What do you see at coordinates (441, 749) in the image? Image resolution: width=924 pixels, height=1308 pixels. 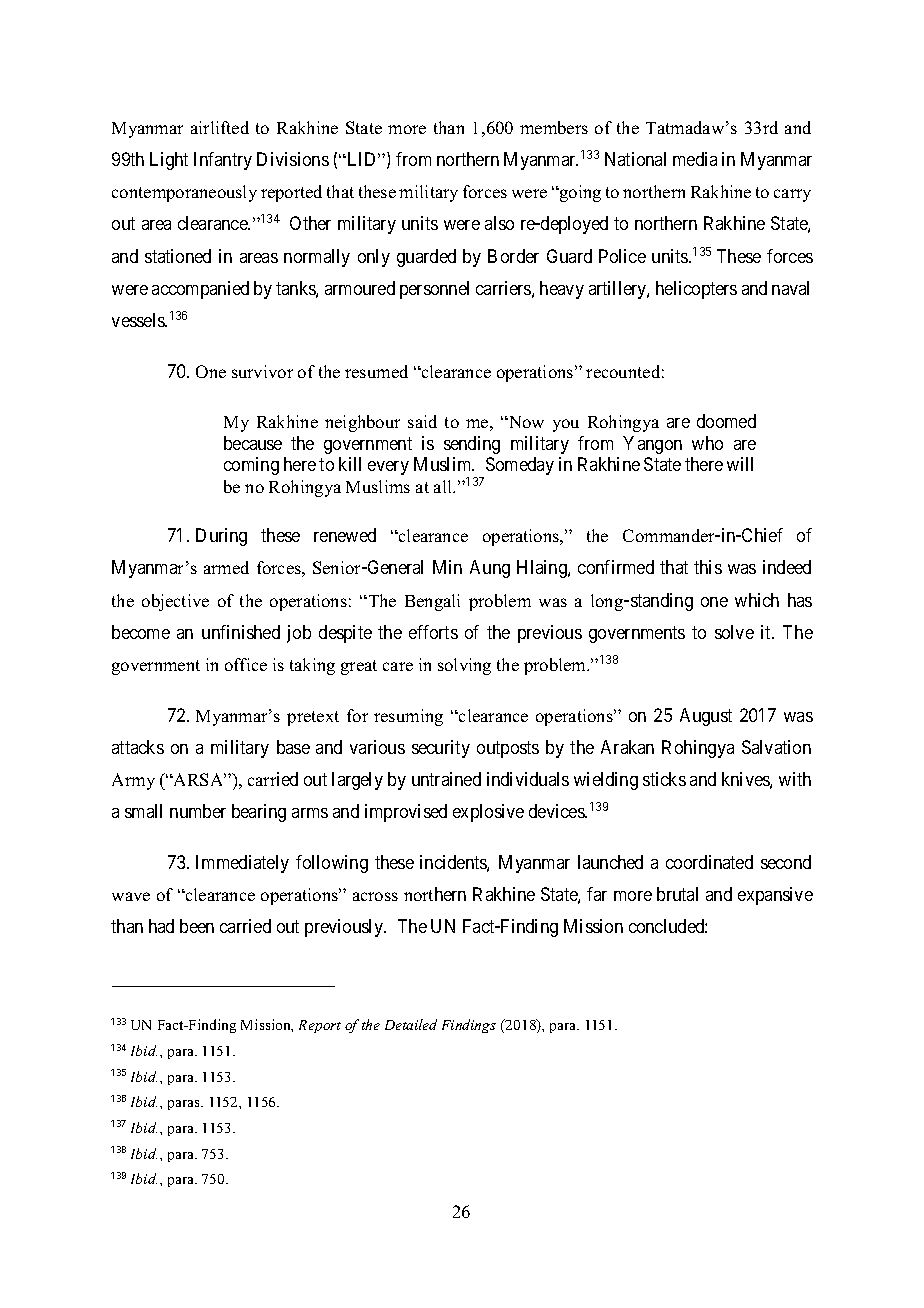 I see `security` at bounding box center [441, 749].
